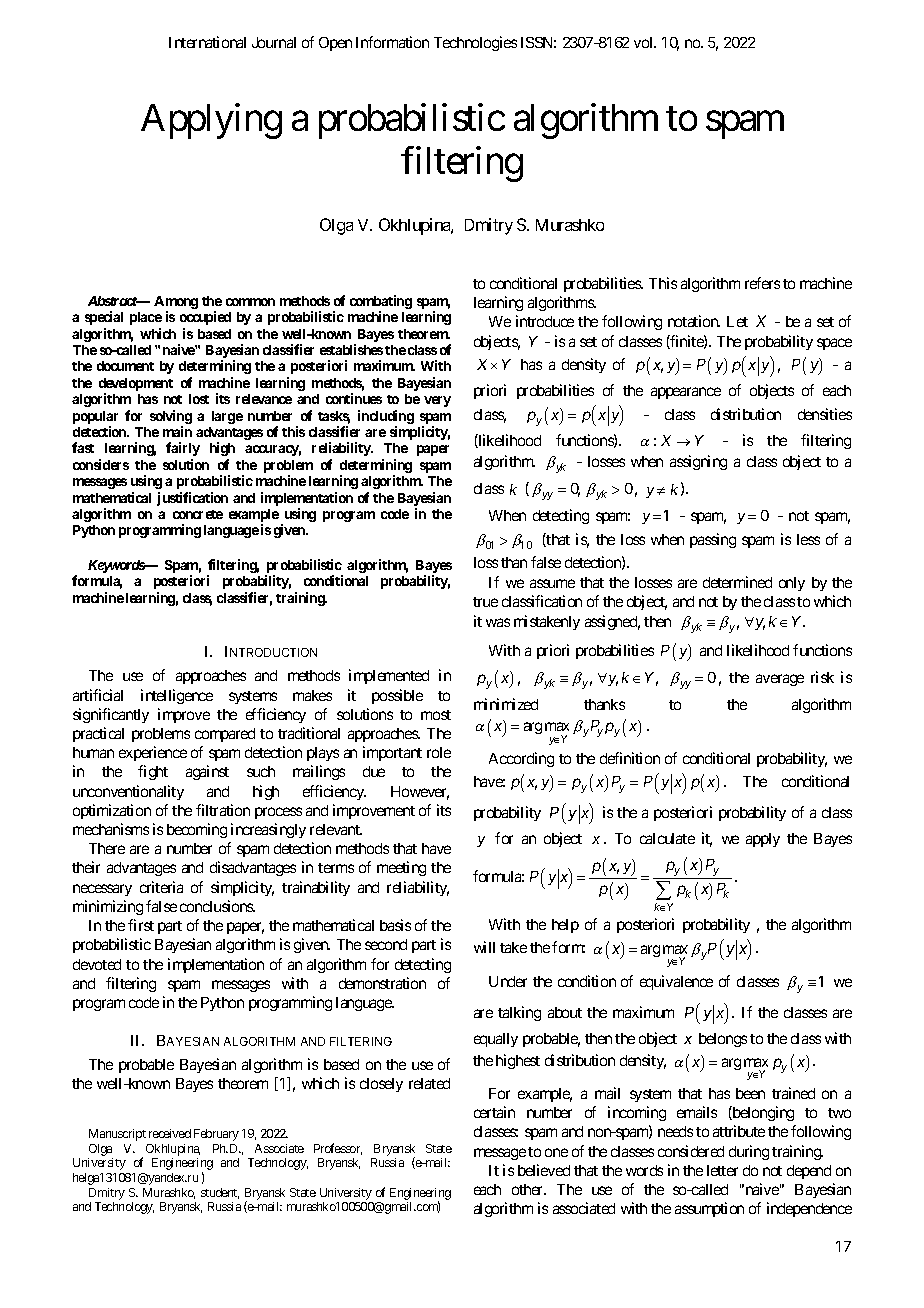 The width and height of the screenshot is (924, 1308). What do you see at coordinates (437, 401) in the screenshot?
I see `very` at bounding box center [437, 401].
